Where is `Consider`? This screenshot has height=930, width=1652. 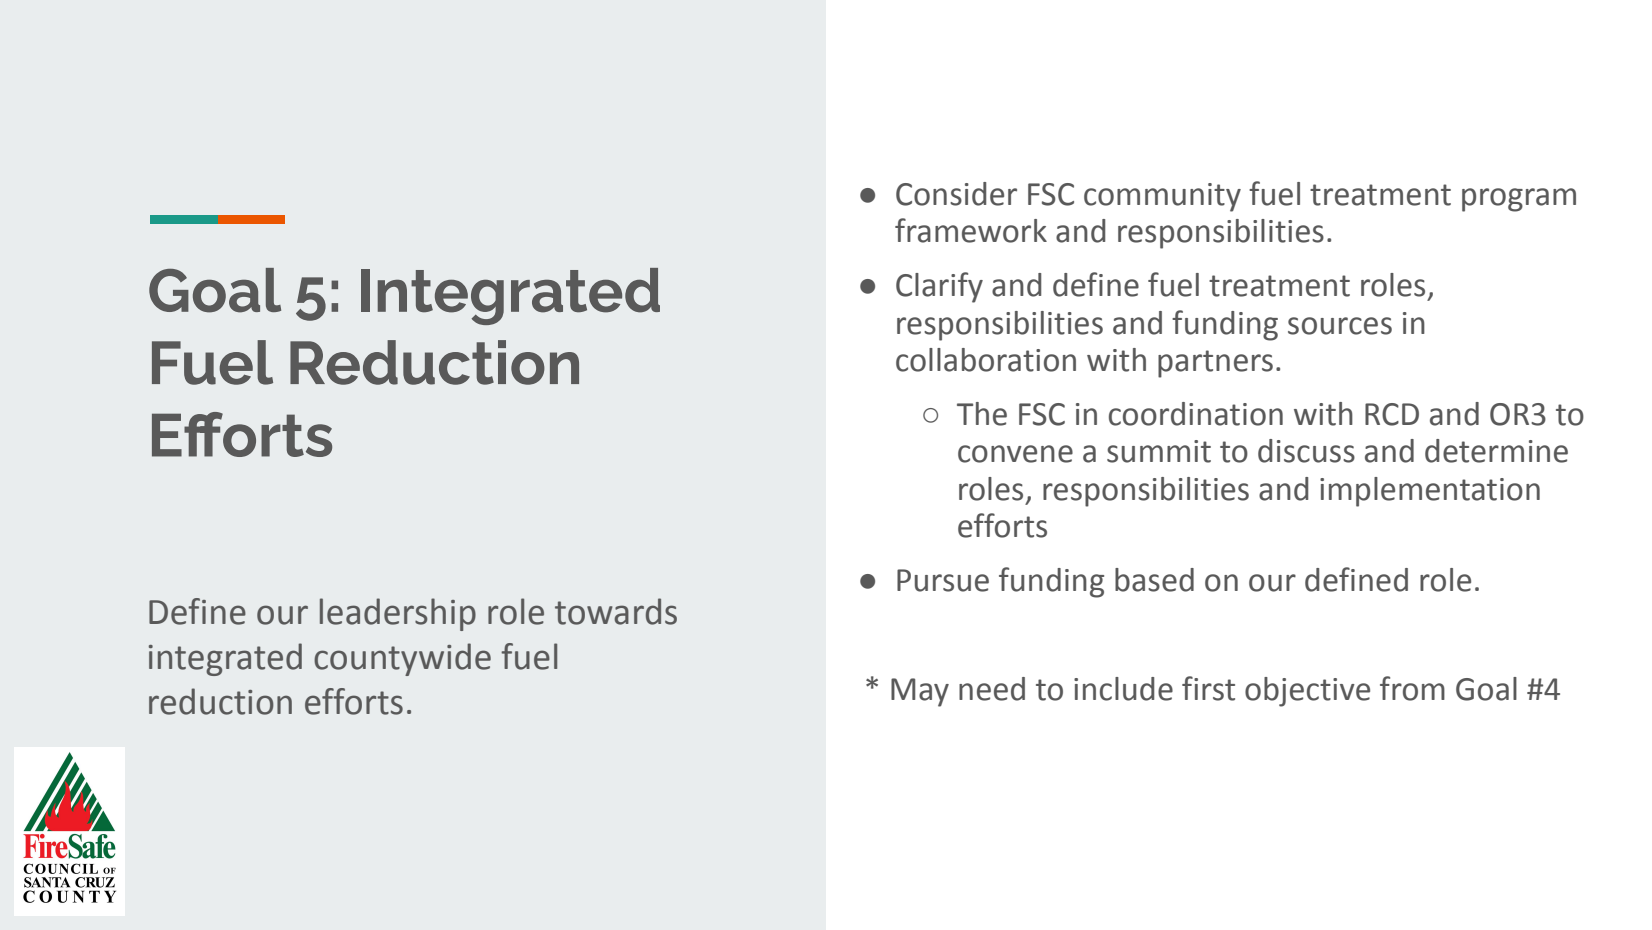 Consider is located at coordinates (956, 194).
